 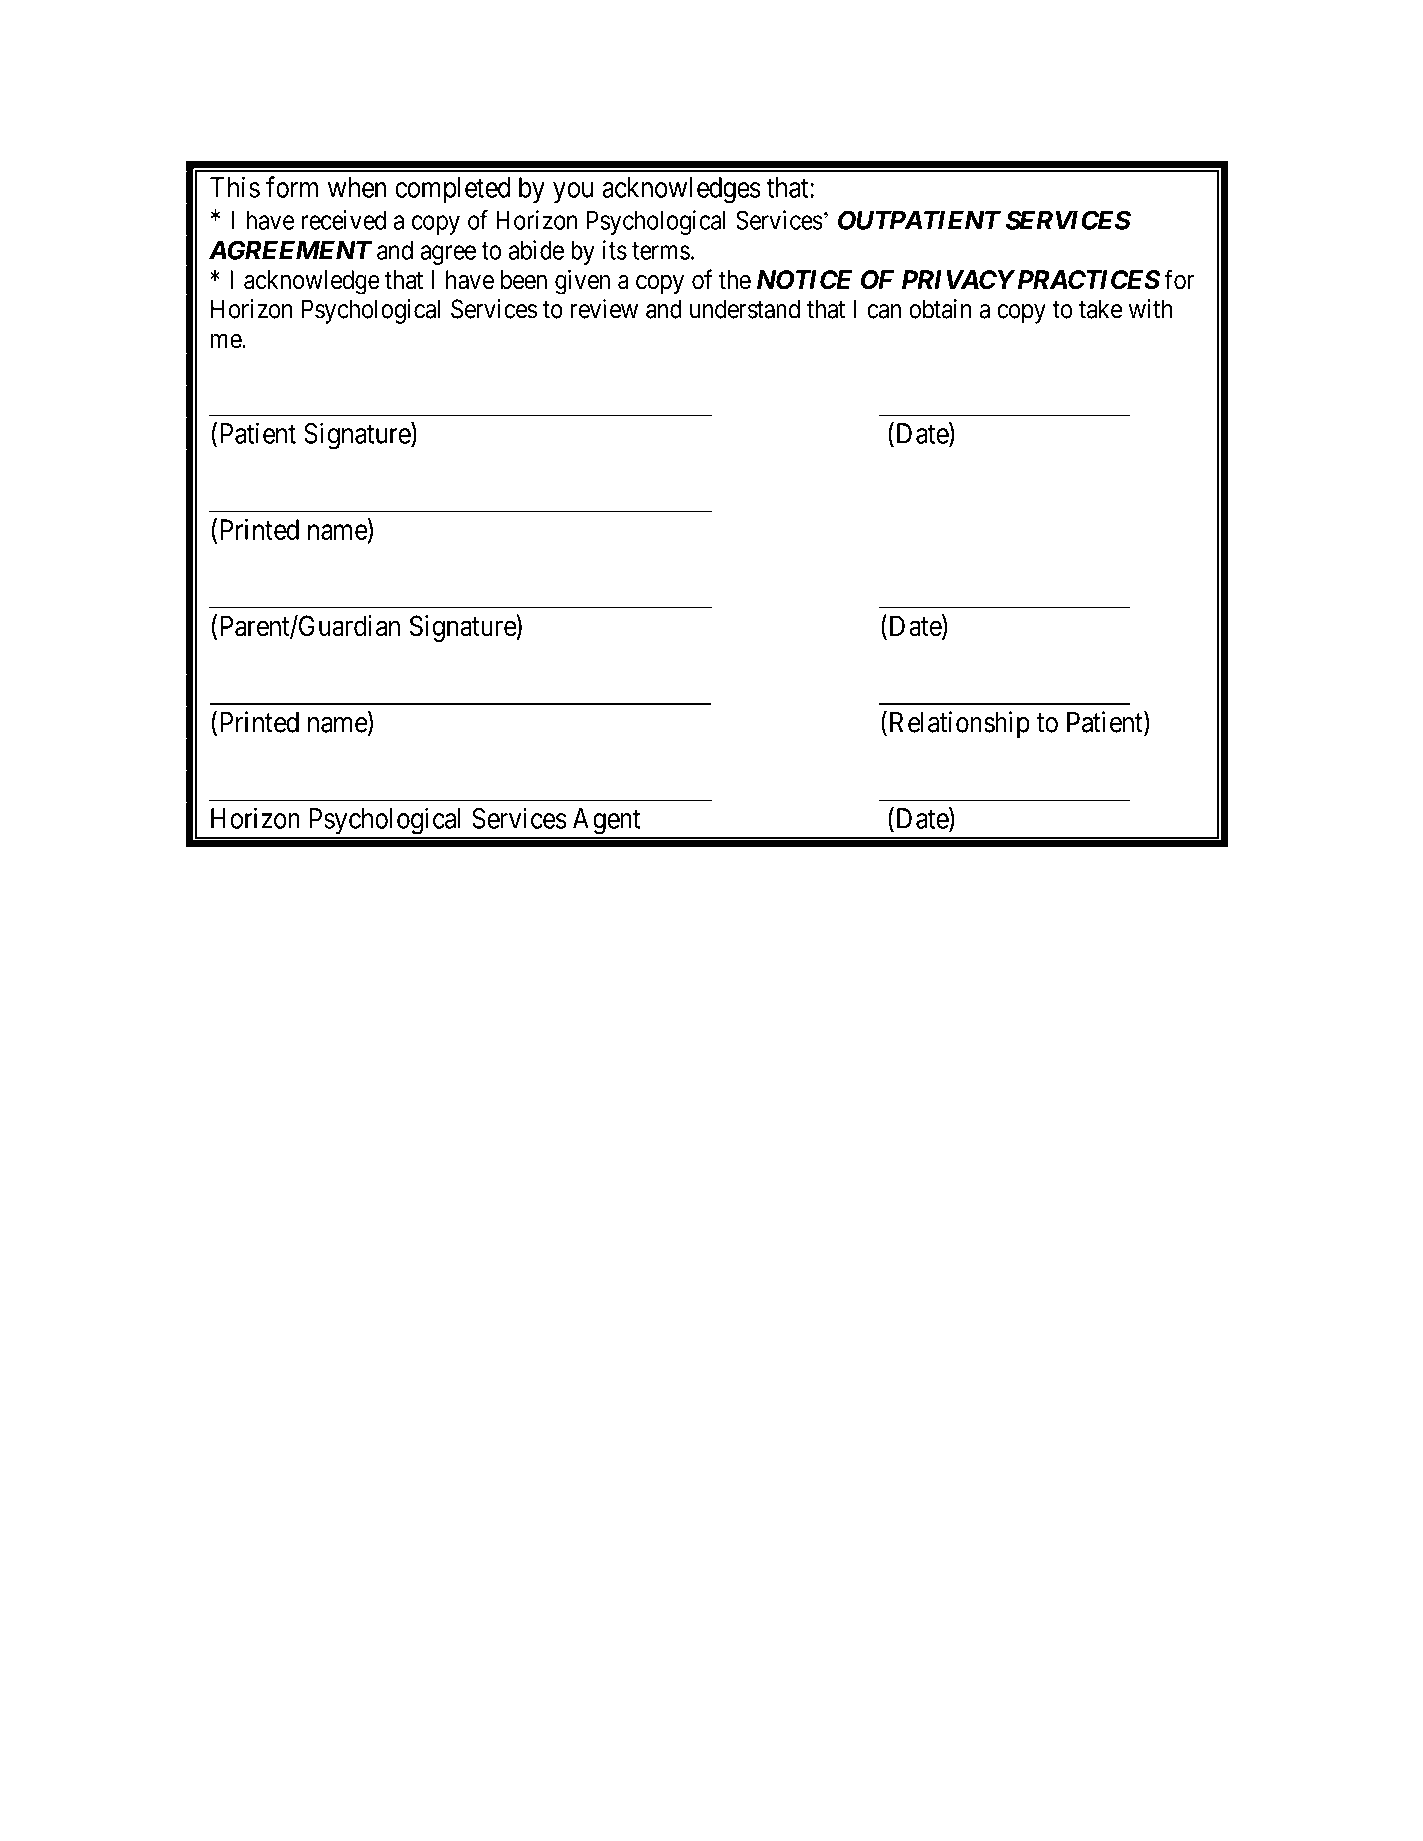 I want to click on understand, so click(x=745, y=309).
